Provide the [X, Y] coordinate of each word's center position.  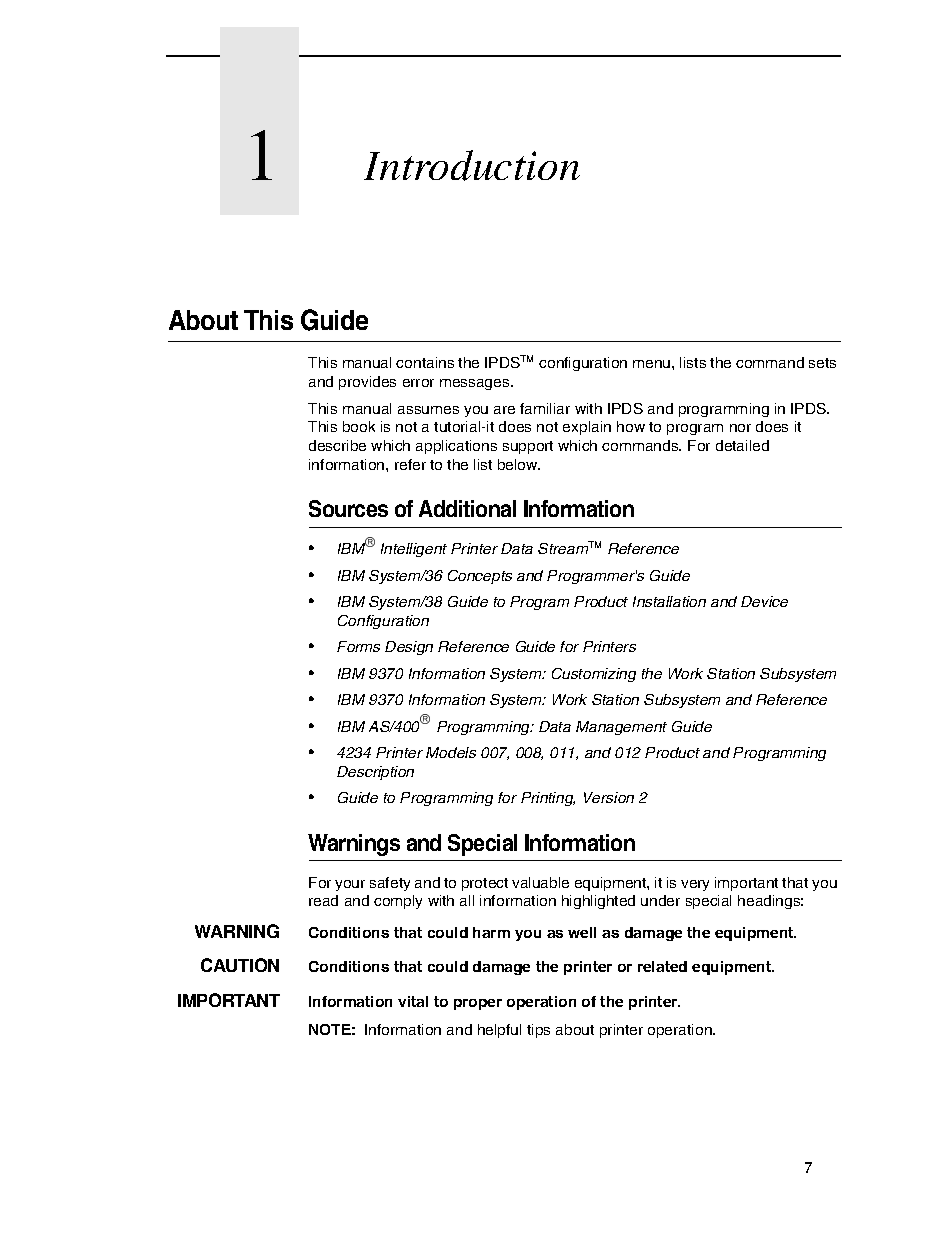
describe [337, 445]
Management [621, 728]
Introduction [472, 165]
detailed [742, 445]
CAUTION [240, 965]
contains [425, 362]
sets [822, 363]
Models [451, 752]
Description [375, 773]
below [519, 464]
